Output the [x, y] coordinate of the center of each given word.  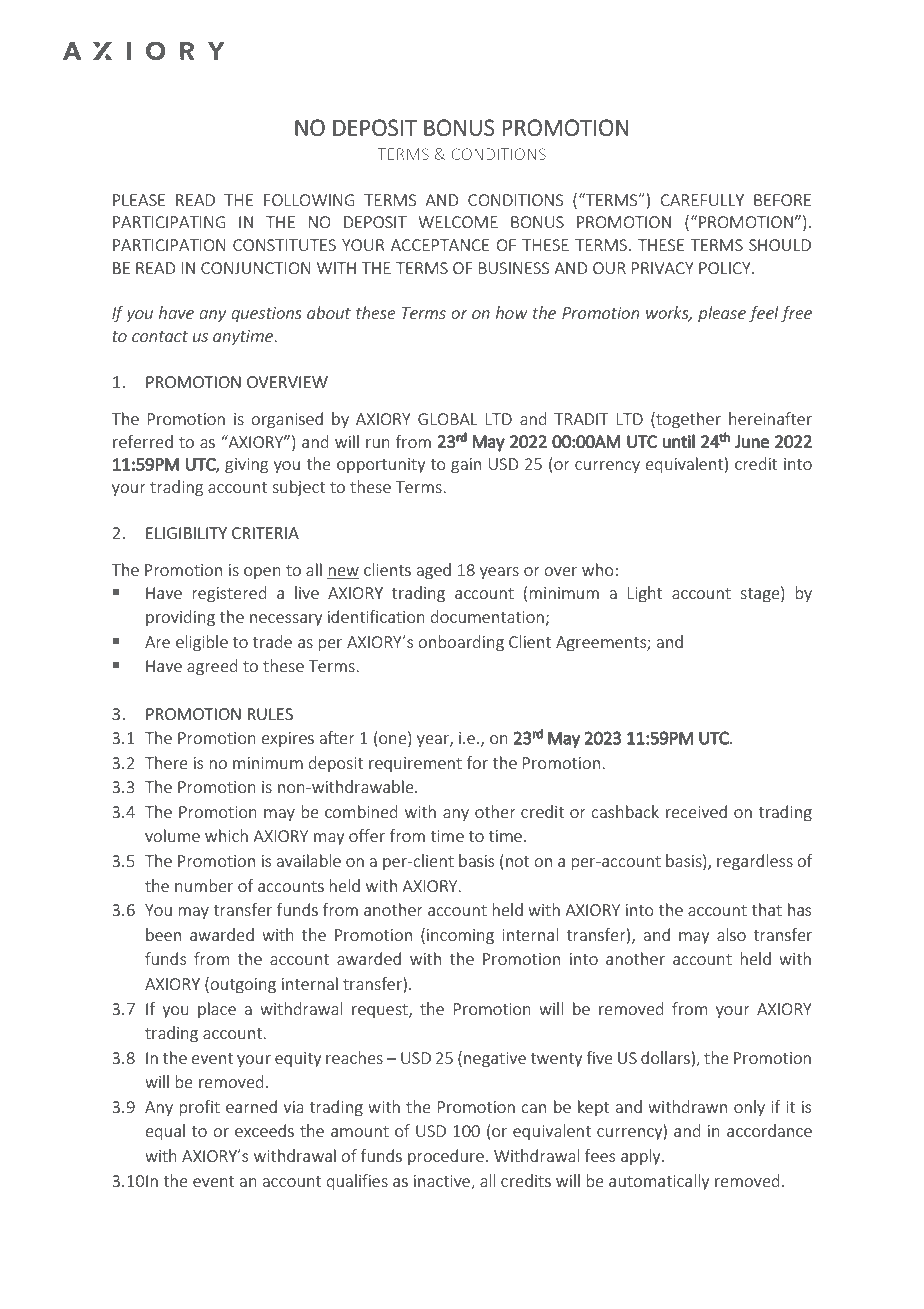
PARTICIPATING [169, 222]
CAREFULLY [702, 200]
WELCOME [458, 222]
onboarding [461, 643]
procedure [446, 1157]
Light [645, 594]
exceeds [264, 1130]
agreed [212, 667]
